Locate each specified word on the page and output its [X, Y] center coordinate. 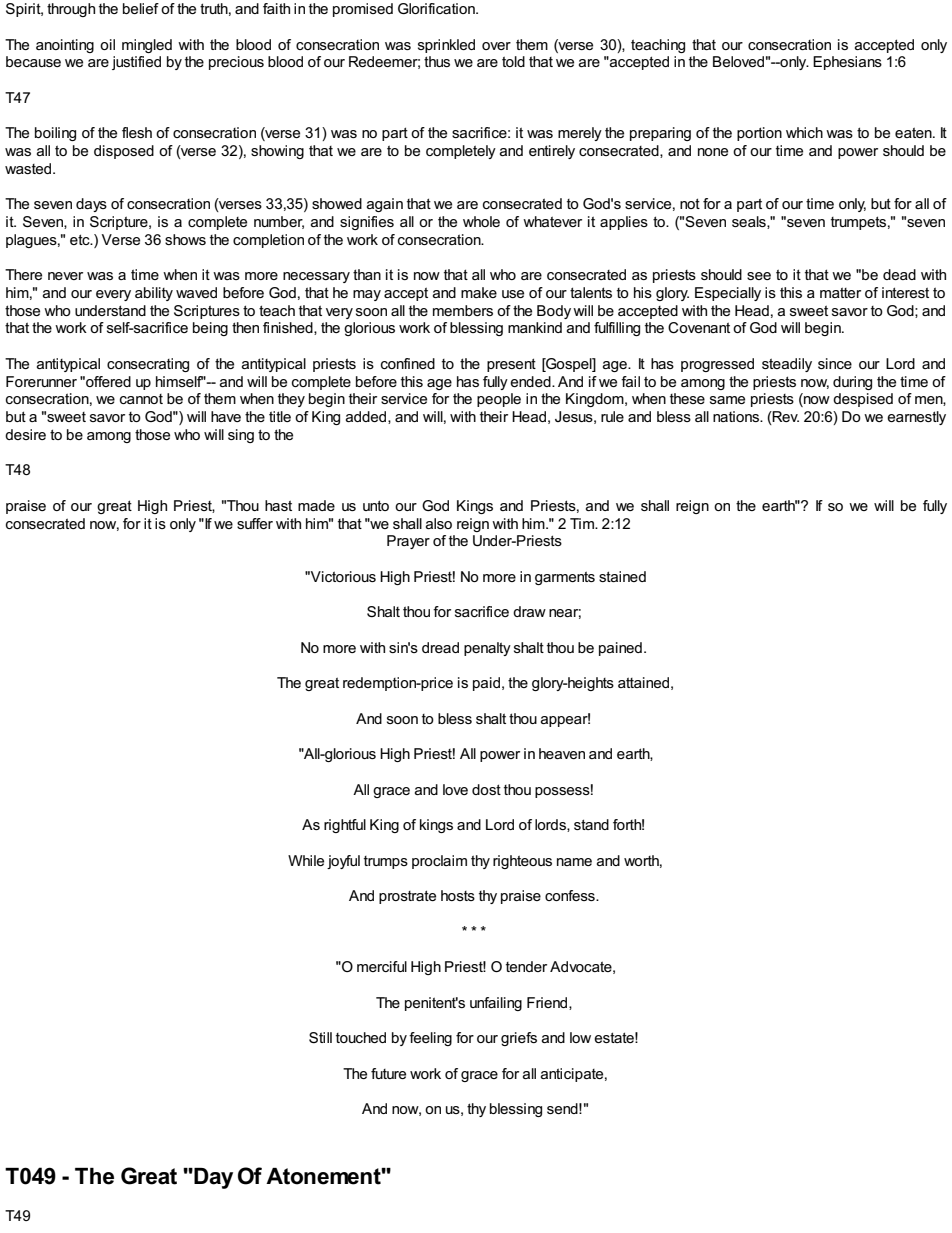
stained [622, 576]
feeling [430, 1039]
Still [320, 1037]
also [439, 523]
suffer [255, 523]
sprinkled [446, 46]
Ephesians [847, 63]
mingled [147, 46]
